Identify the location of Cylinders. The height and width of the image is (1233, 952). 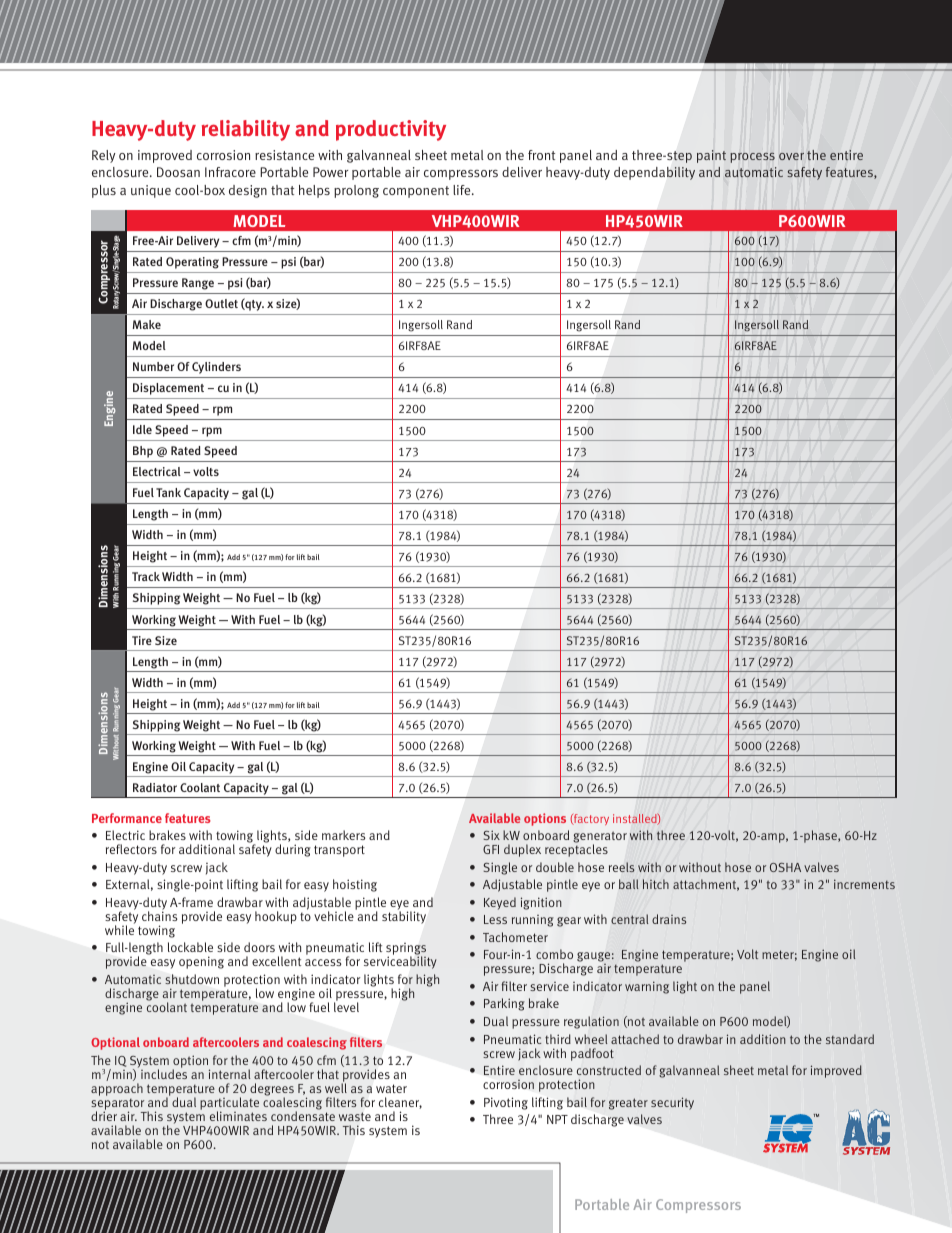
(216, 368).
